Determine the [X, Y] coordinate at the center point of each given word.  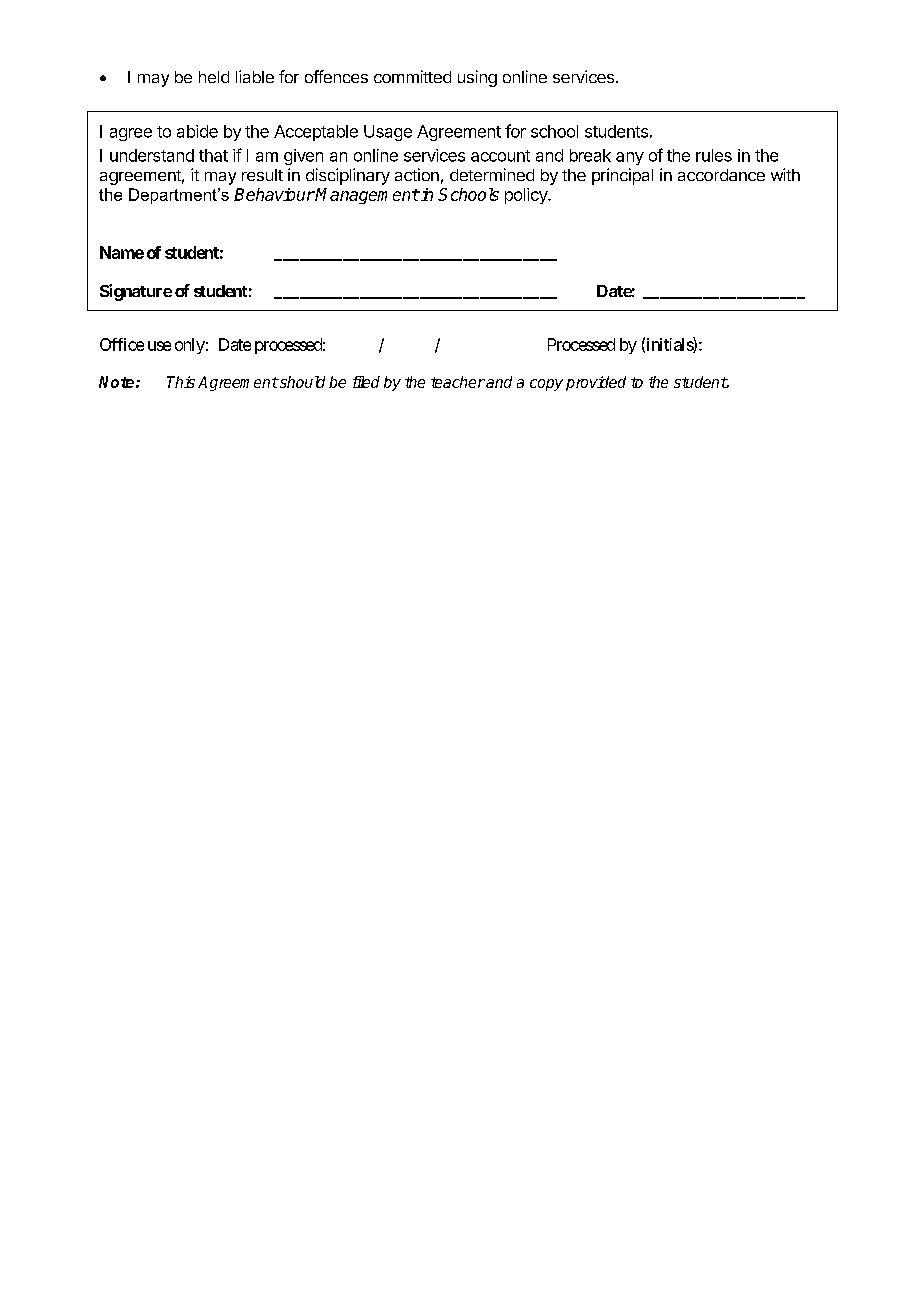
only [190, 346]
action [417, 174]
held [214, 77]
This [181, 382]
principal [622, 176]
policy [527, 196]
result [262, 175]
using [477, 78]
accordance [721, 175]
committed [412, 76]
